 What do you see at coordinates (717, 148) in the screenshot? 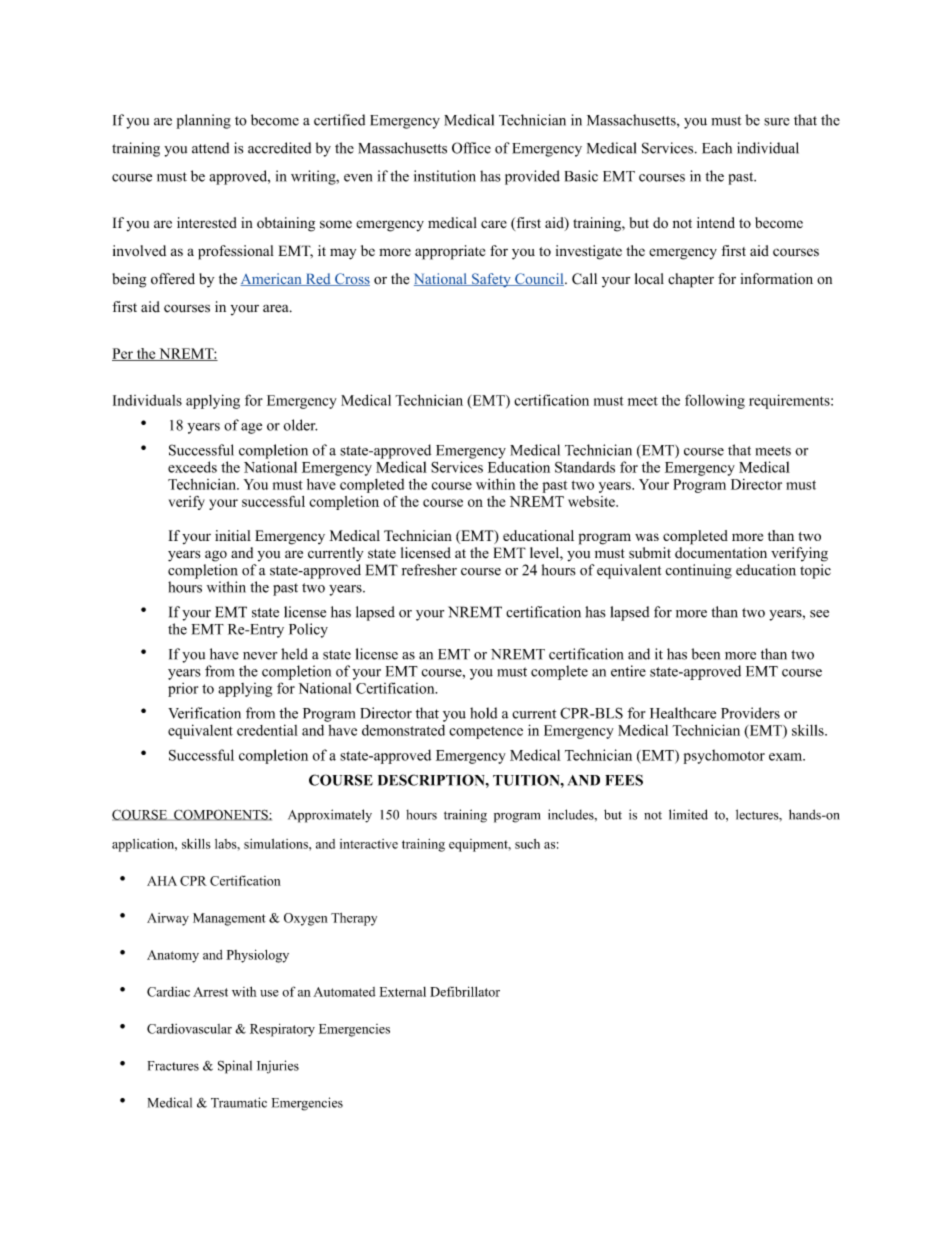
I see `Each` at bounding box center [717, 148].
